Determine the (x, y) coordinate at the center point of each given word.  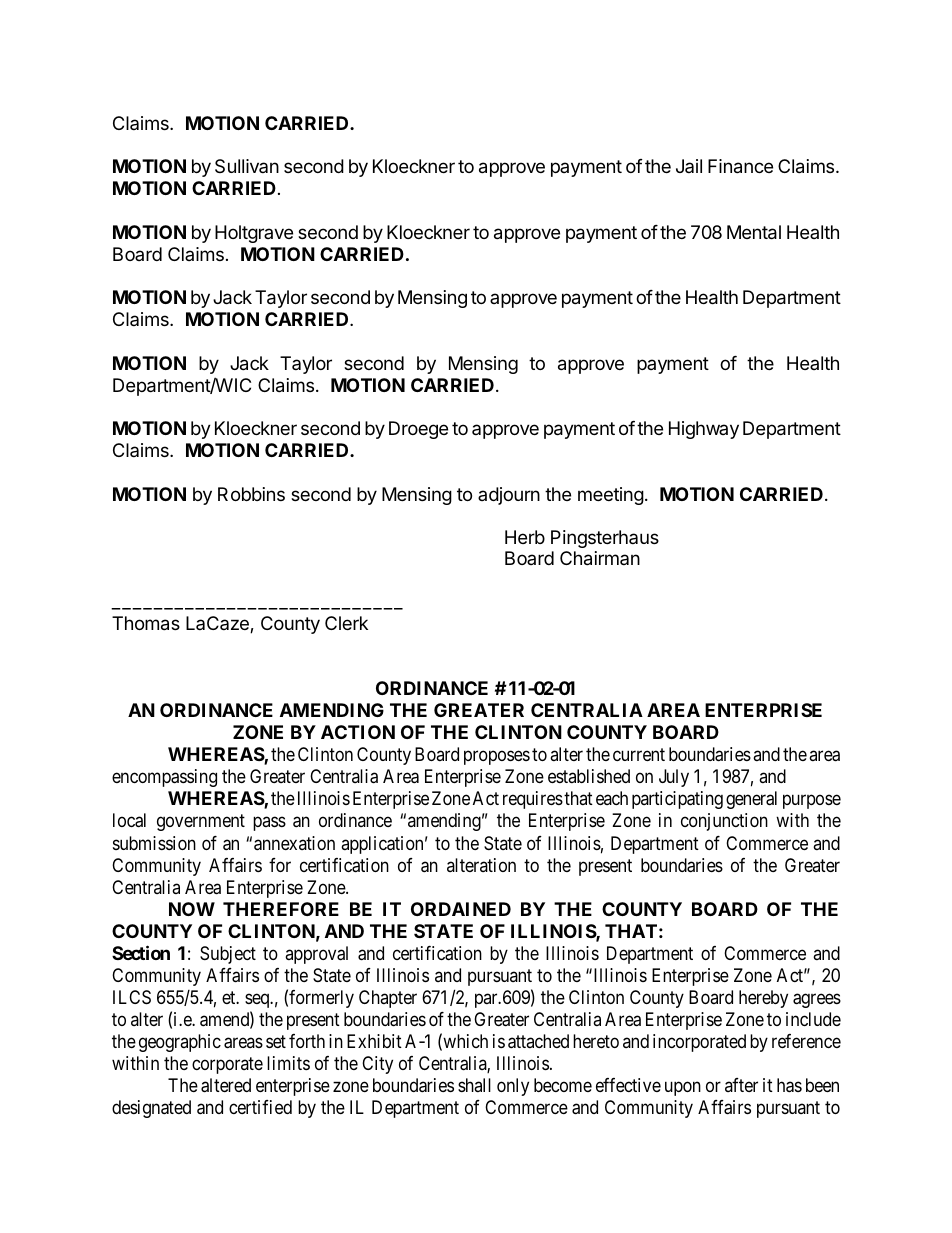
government (201, 823)
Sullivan (247, 166)
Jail (689, 166)
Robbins (251, 494)
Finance (740, 166)
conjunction (724, 822)
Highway (704, 430)
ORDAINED (461, 909)
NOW (192, 909)
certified (260, 1107)
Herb (525, 537)
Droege (418, 430)
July (674, 778)
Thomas (146, 623)
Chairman (600, 558)
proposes (497, 757)
